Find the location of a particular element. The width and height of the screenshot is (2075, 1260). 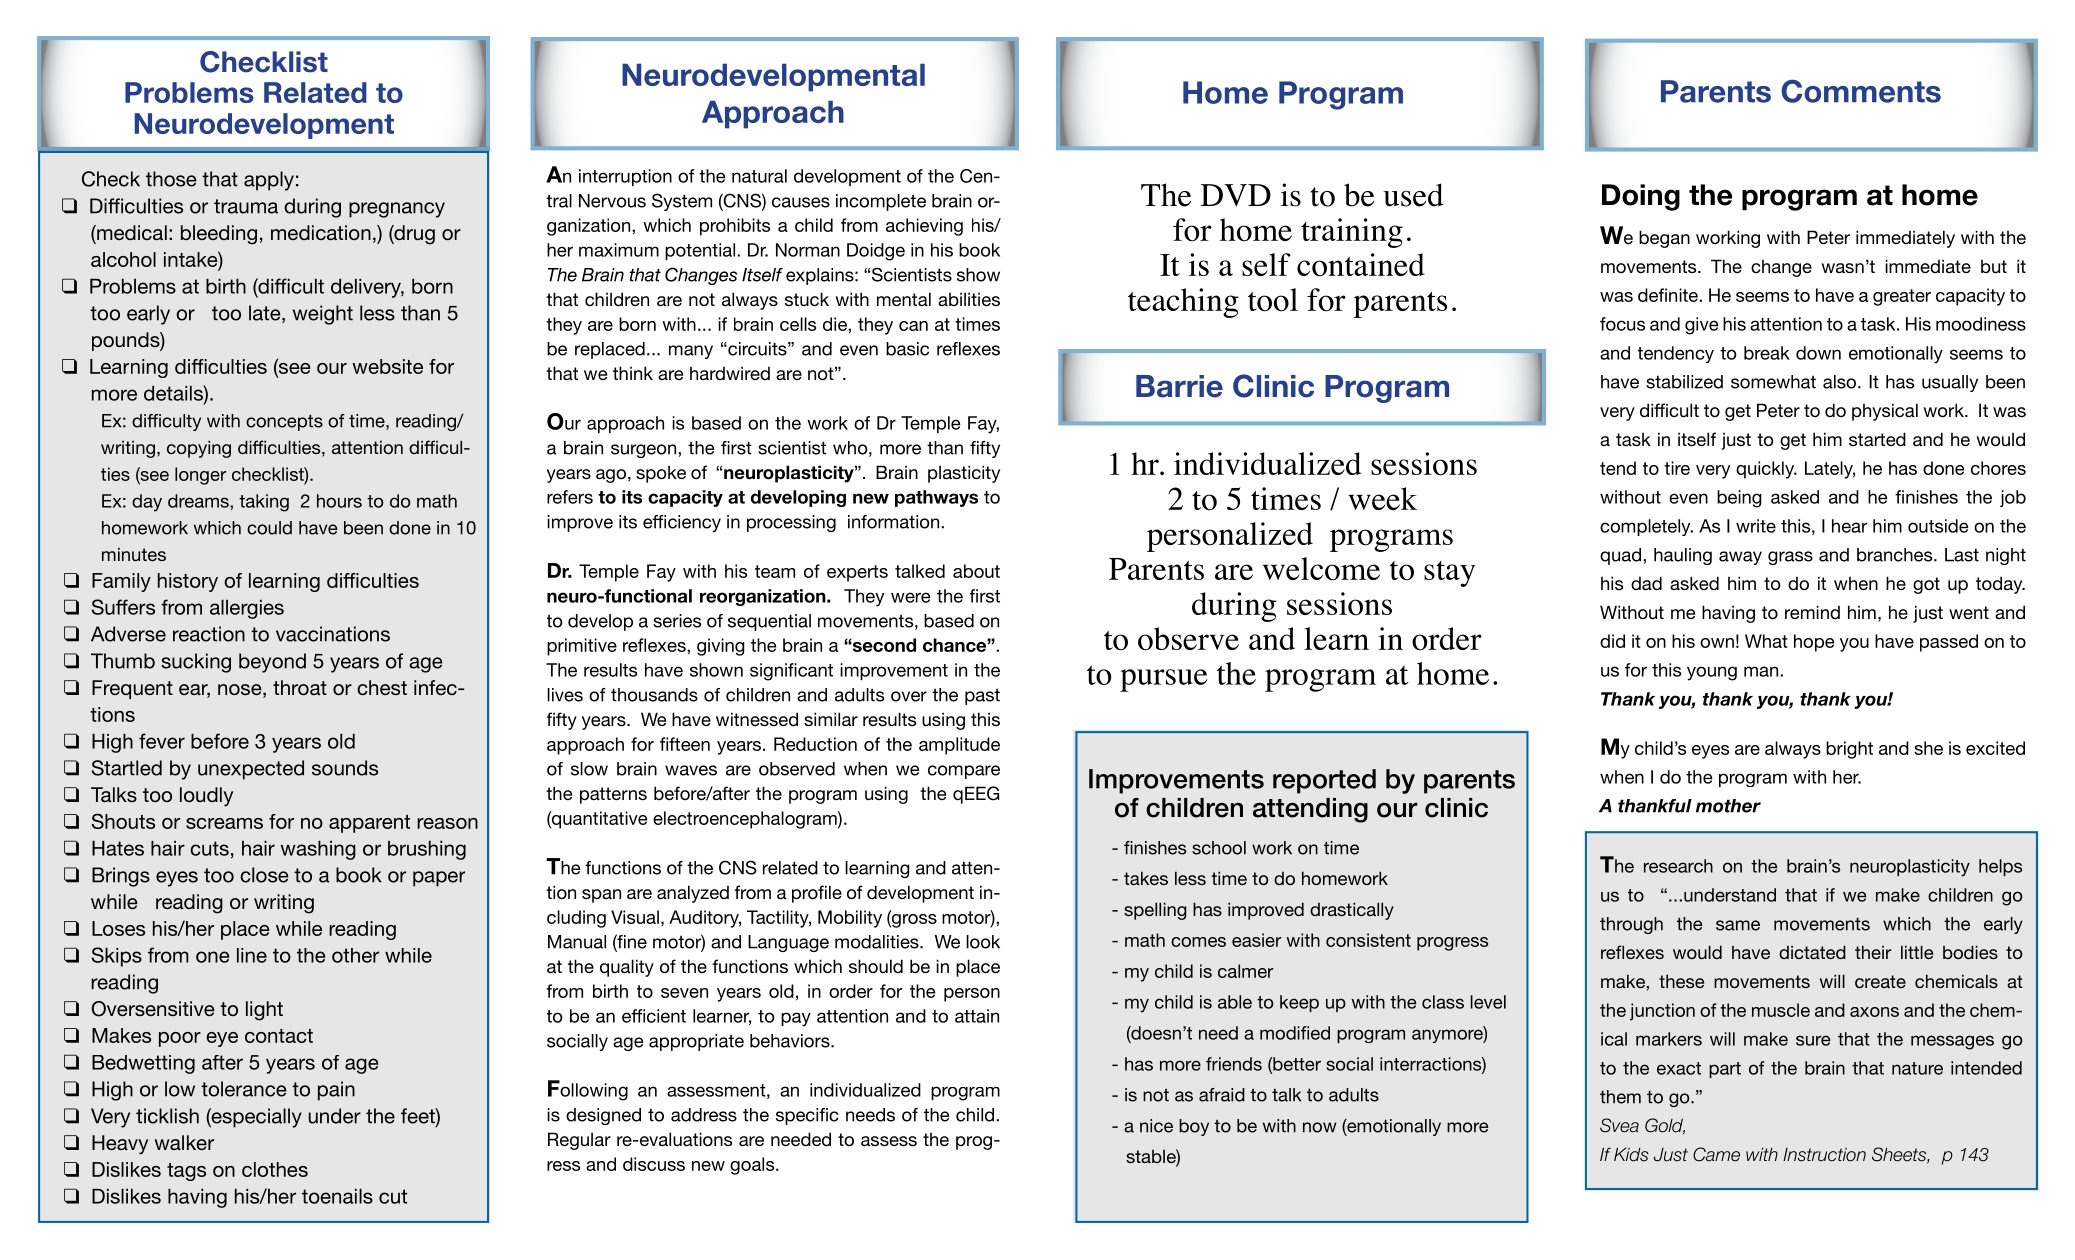

somewhat is located at coordinates (1773, 382).
